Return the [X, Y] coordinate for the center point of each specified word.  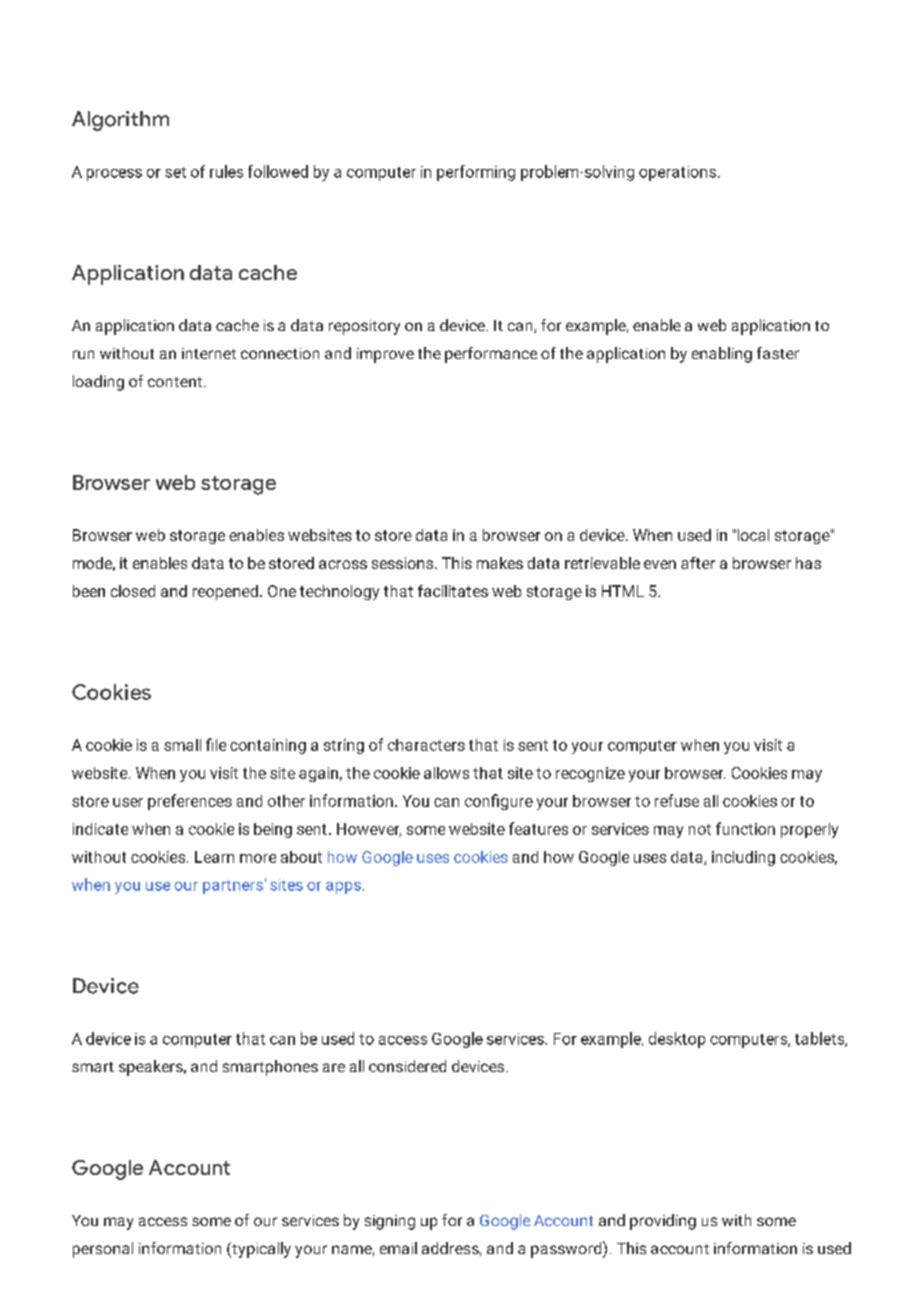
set [175, 172]
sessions [404, 563]
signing [390, 1222]
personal [103, 1250]
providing [663, 1222]
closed [133, 591]
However [369, 830]
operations [679, 173]
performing [476, 173]
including [743, 858]
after [698, 563]
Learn [214, 857]
